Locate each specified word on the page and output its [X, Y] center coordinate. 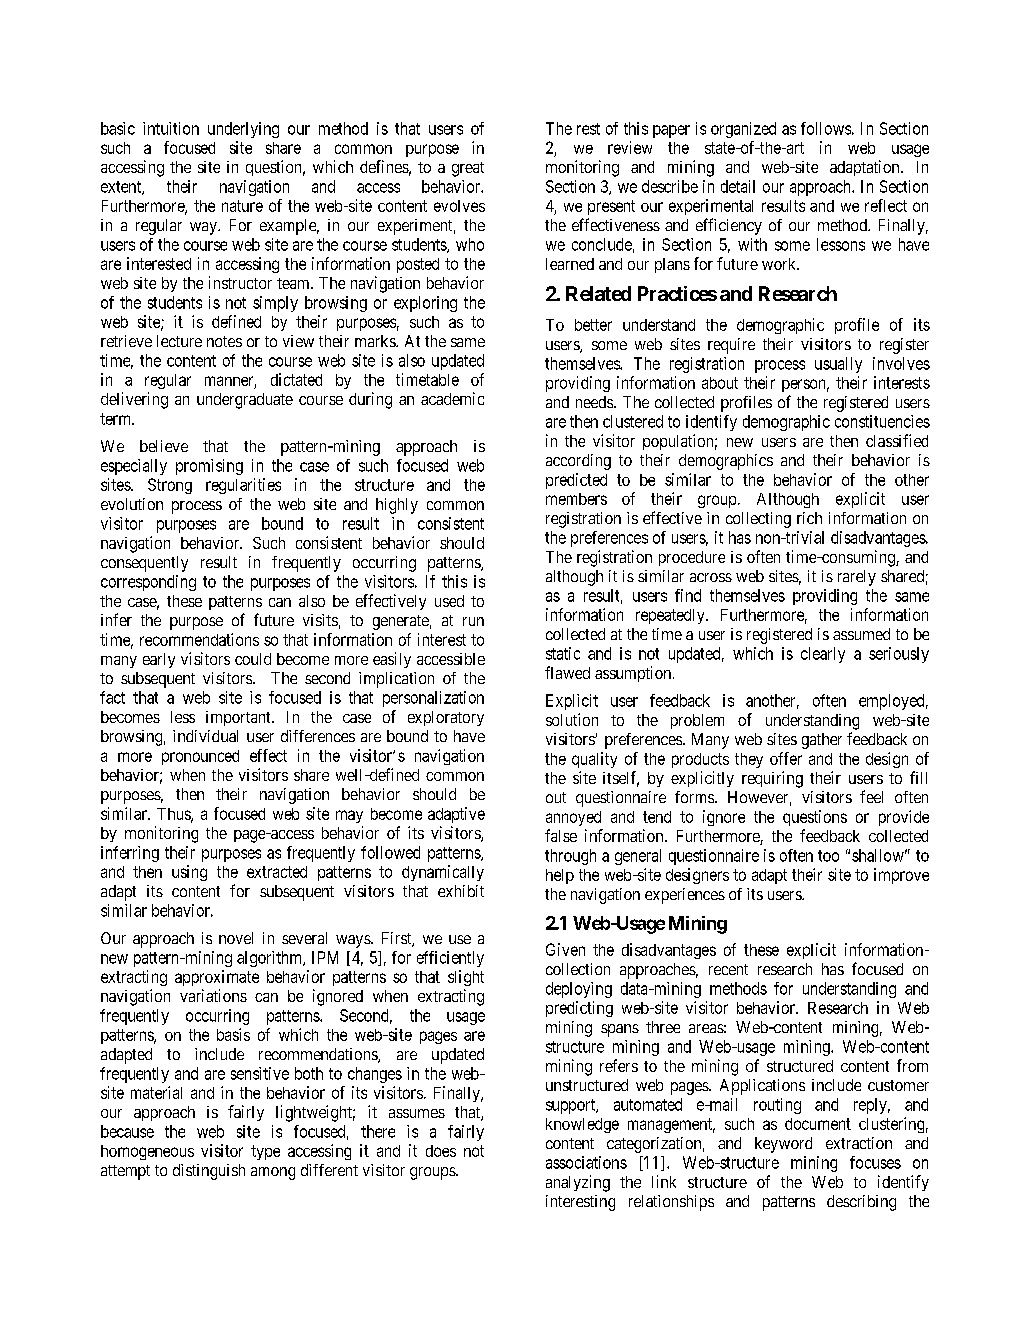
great [468, 169]
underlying [243, 130]
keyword [783, 1145]
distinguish [209, 1172]
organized [743, 130]
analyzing [578, 1183]
